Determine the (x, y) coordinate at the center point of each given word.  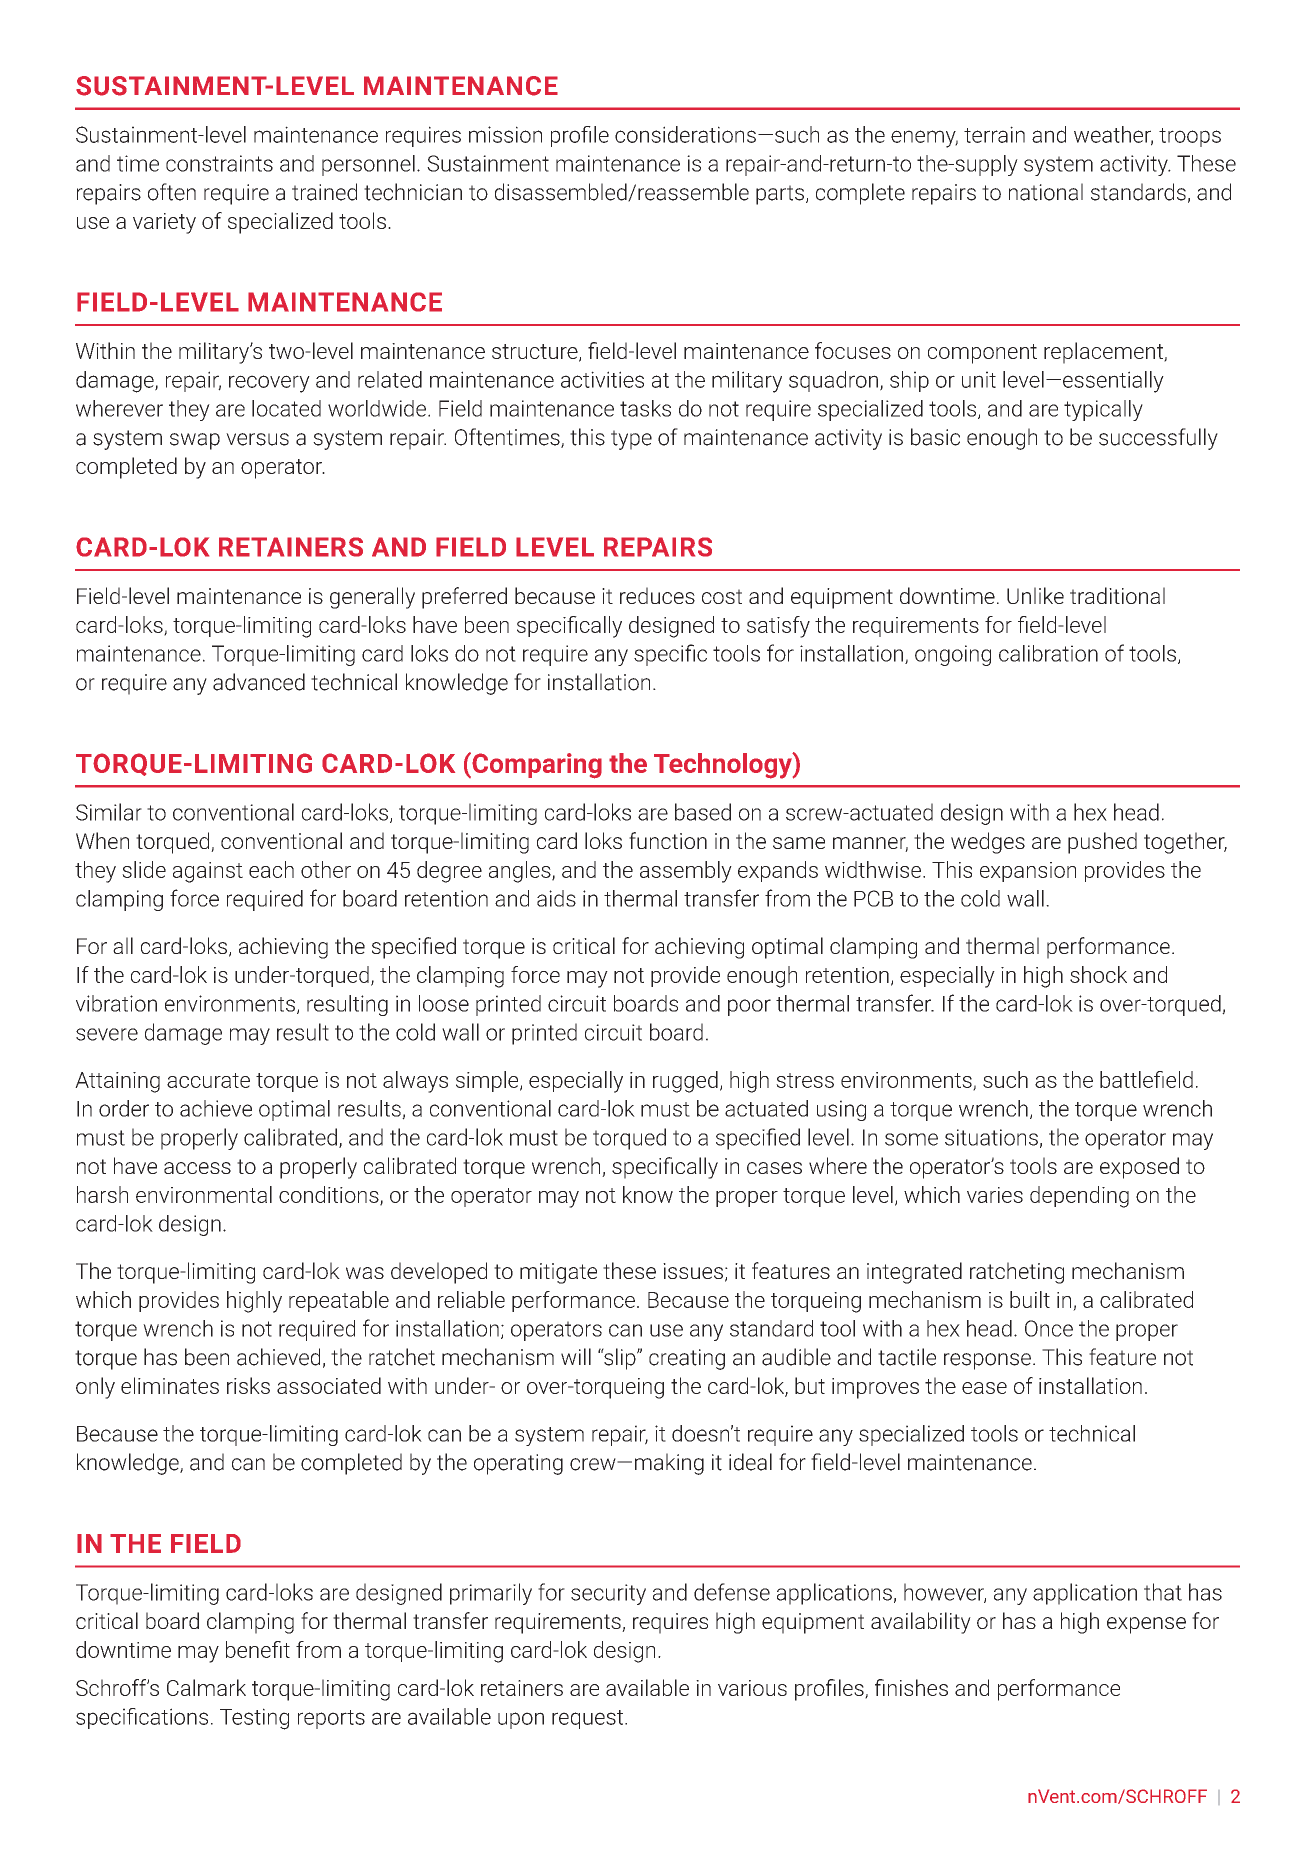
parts (780, 195)
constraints (219, 163)
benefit (258, 1649)
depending (1079, 1197)
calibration (1048, 653)
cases (774, 1168)
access (197, 1168)
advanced (259, 682)
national (1046, 192)
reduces (657, 595)
